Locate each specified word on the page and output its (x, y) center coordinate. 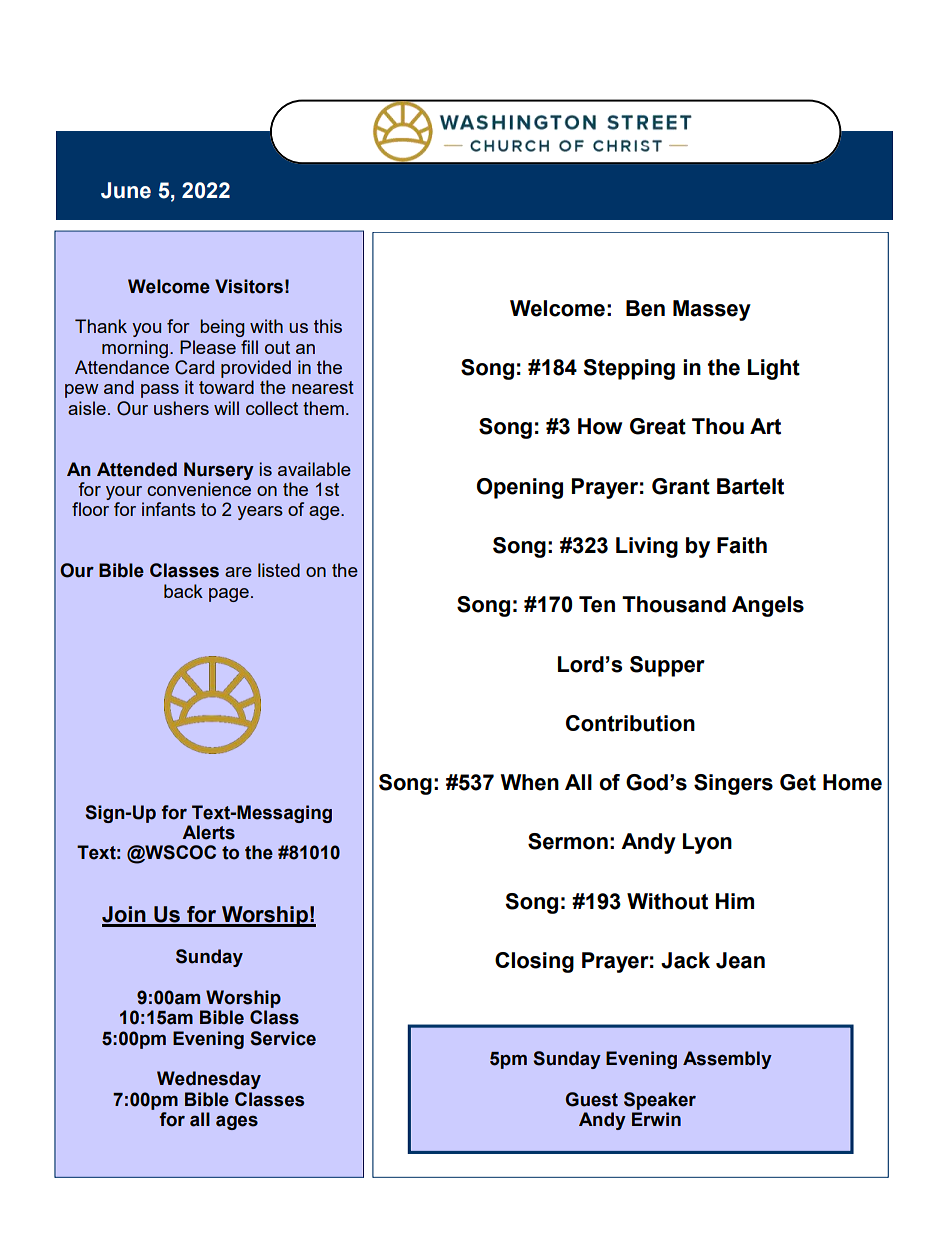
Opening (520, 488)
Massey (712, 310)
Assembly (727, 1060)
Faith (742, 545)
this (328, 326)
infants (169, 509)
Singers (733, 784)
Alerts (208, 832)
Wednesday (209, 1080)
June (126, 190)
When (530, 782)
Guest (591, 1099)
